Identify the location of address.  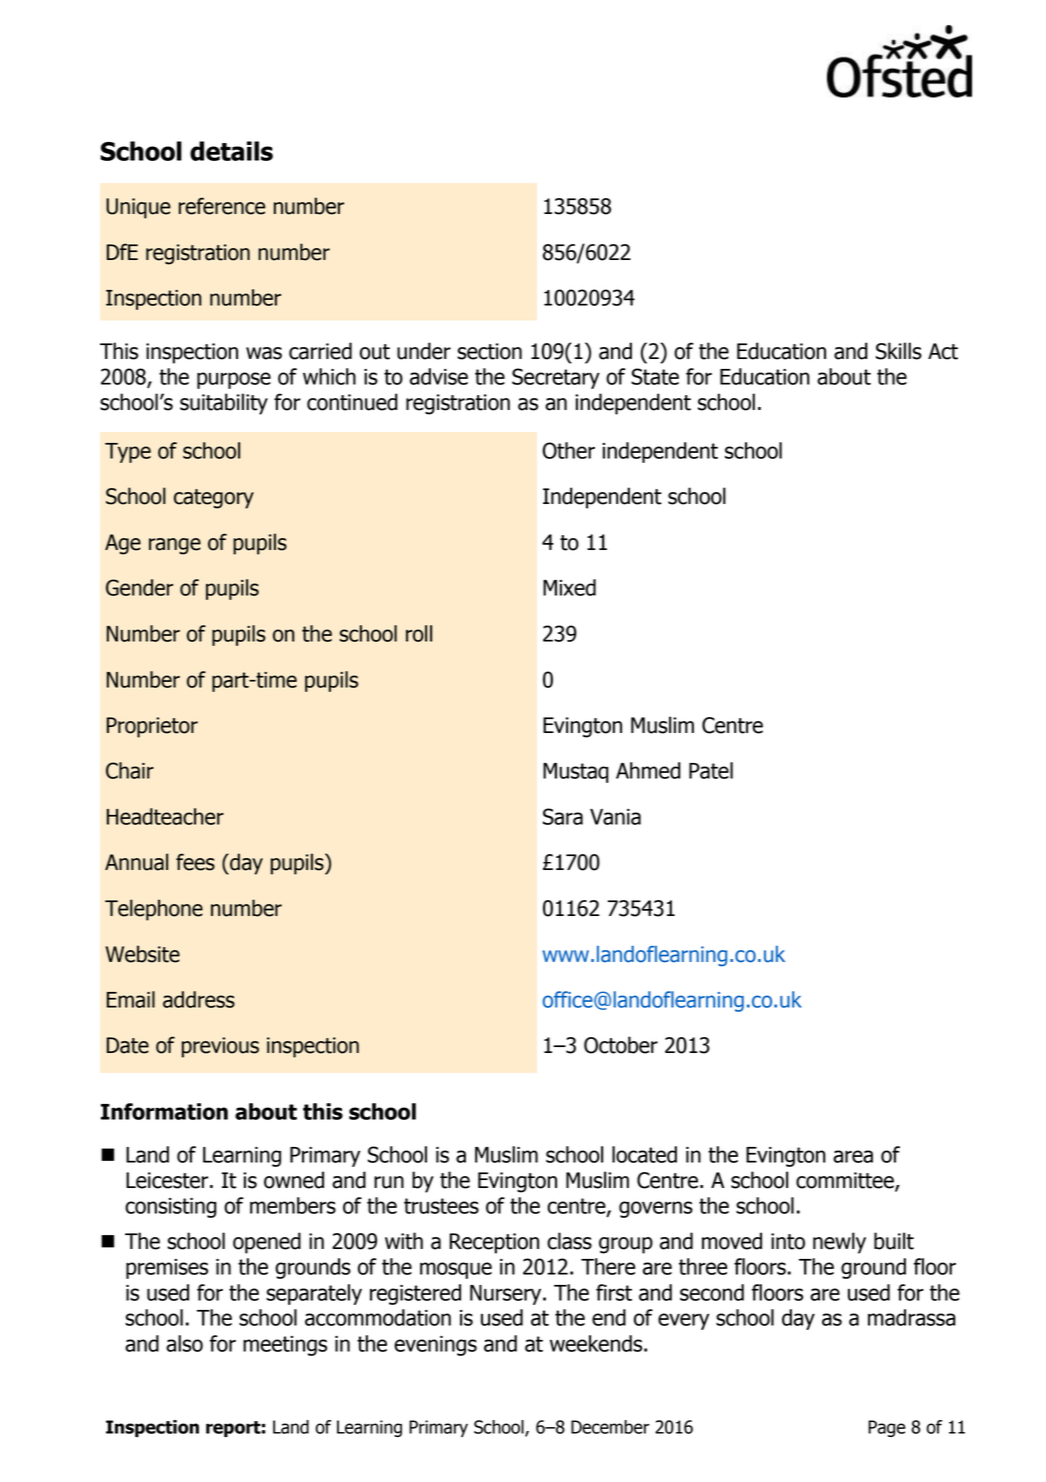
(199, 999).
